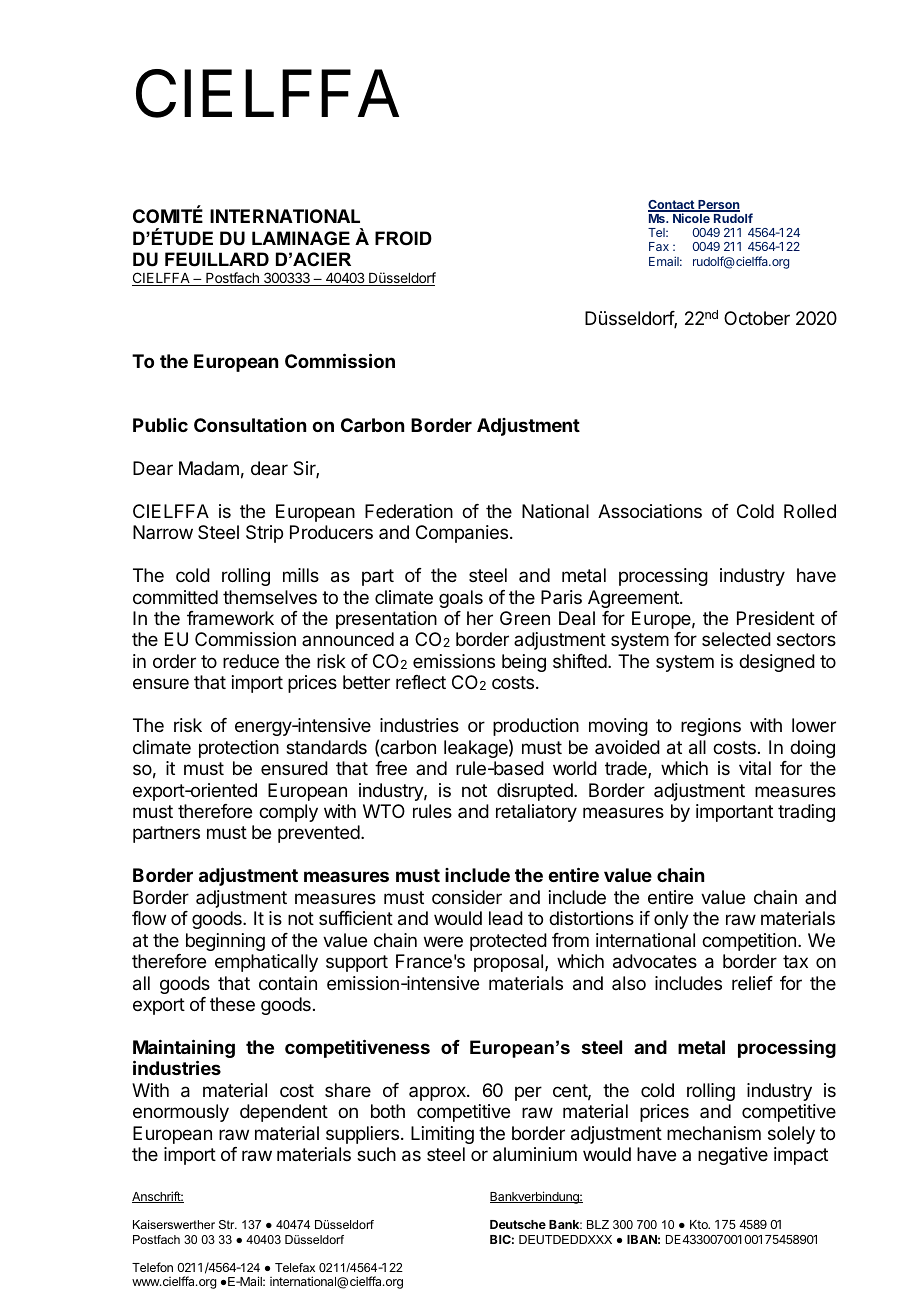  Describe the element at coordinates (403, 238) in the page. I see `FROID` at that location.
